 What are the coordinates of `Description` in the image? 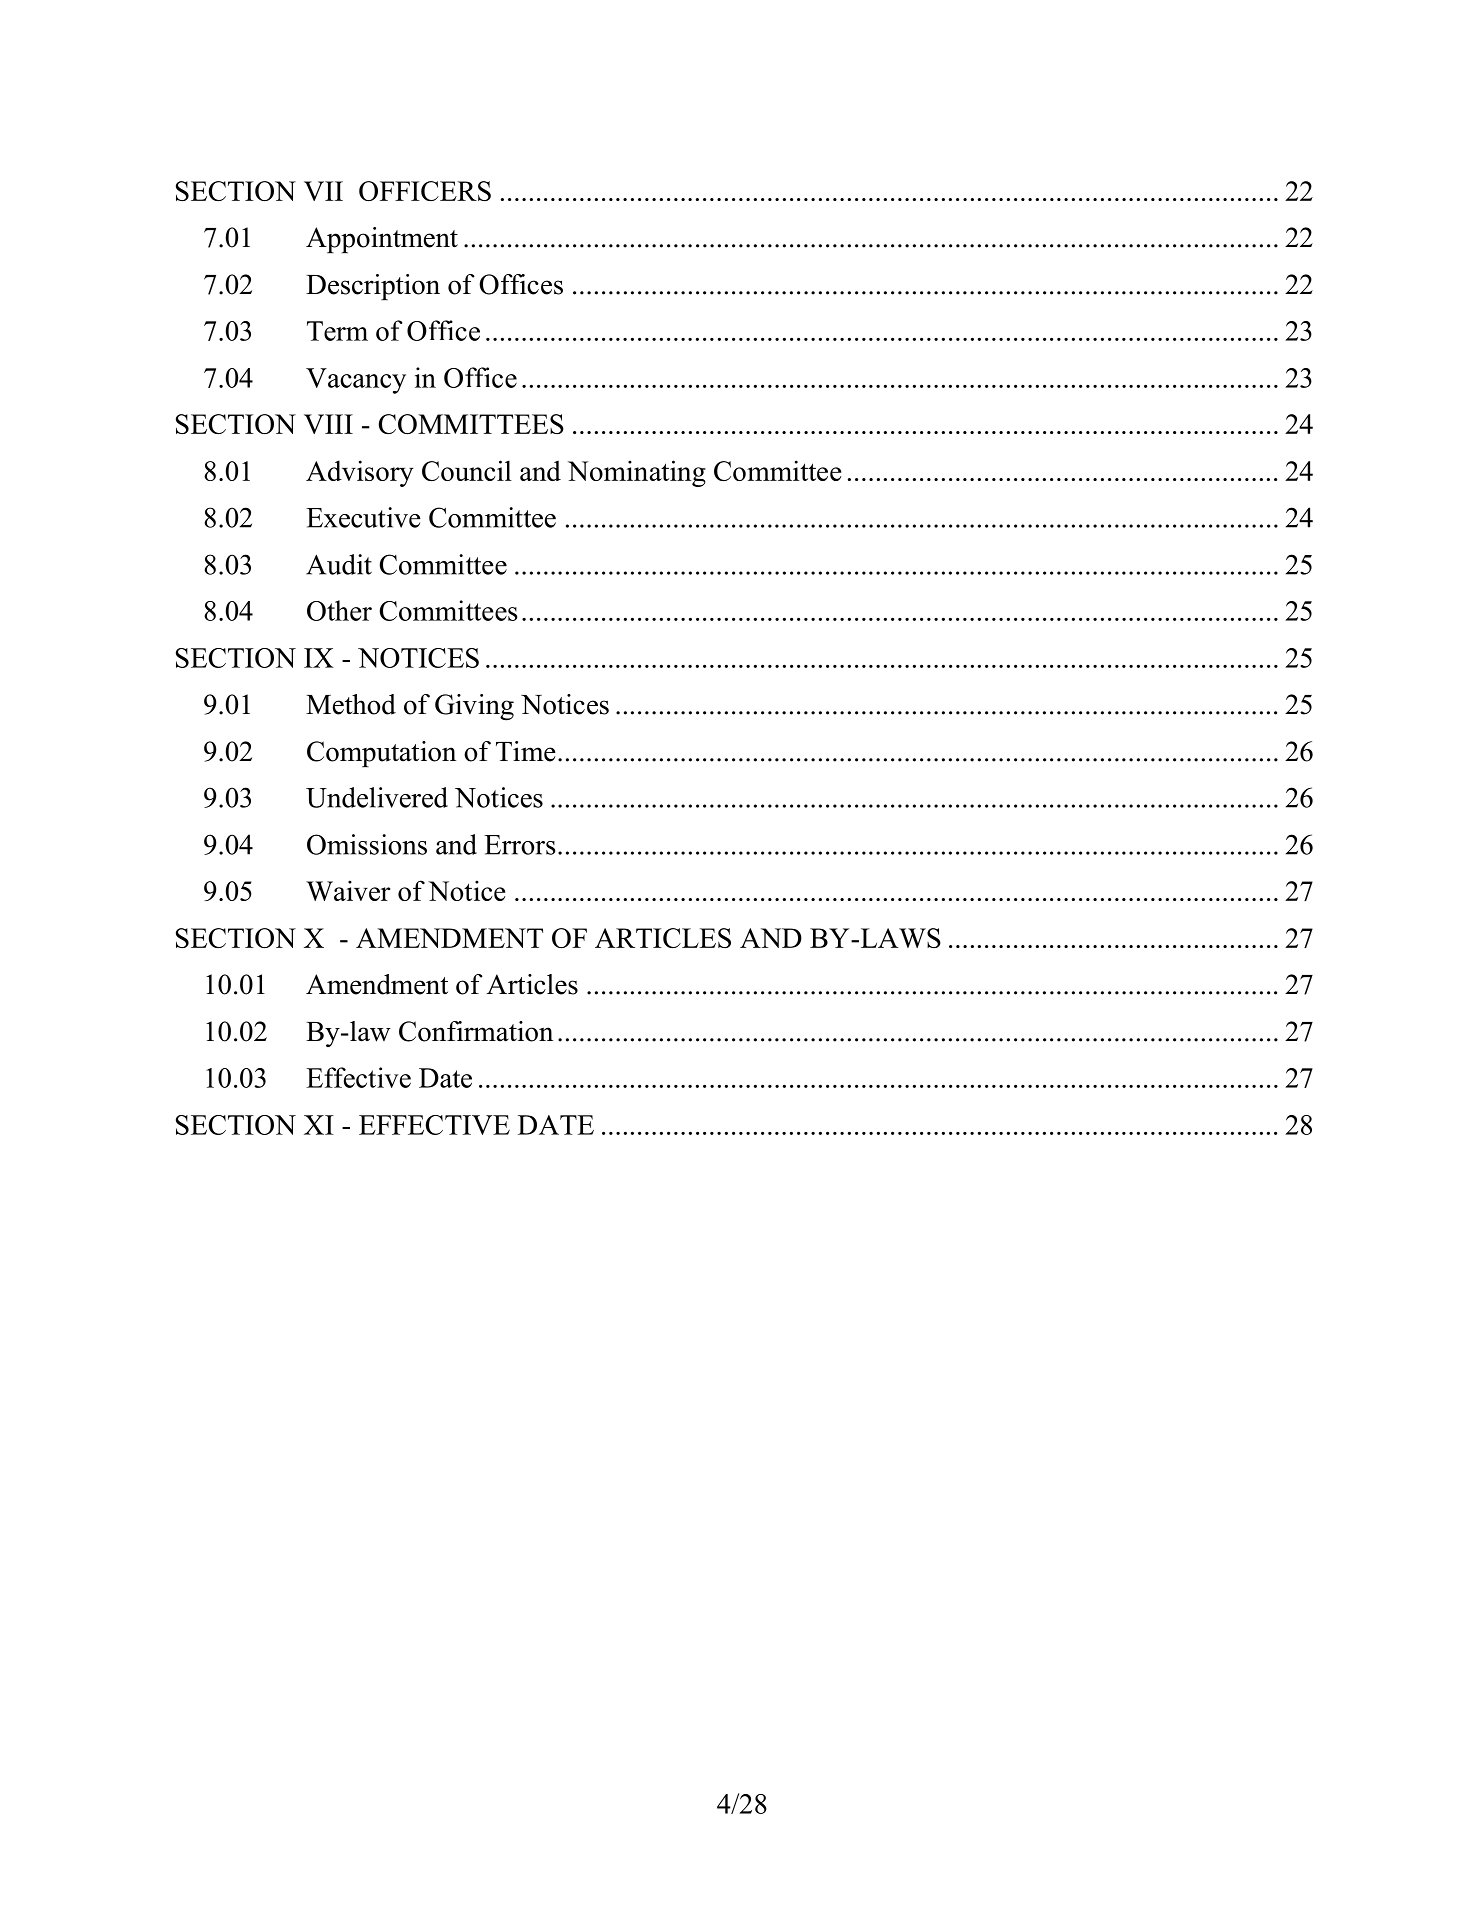 It's located at (373, 287).
